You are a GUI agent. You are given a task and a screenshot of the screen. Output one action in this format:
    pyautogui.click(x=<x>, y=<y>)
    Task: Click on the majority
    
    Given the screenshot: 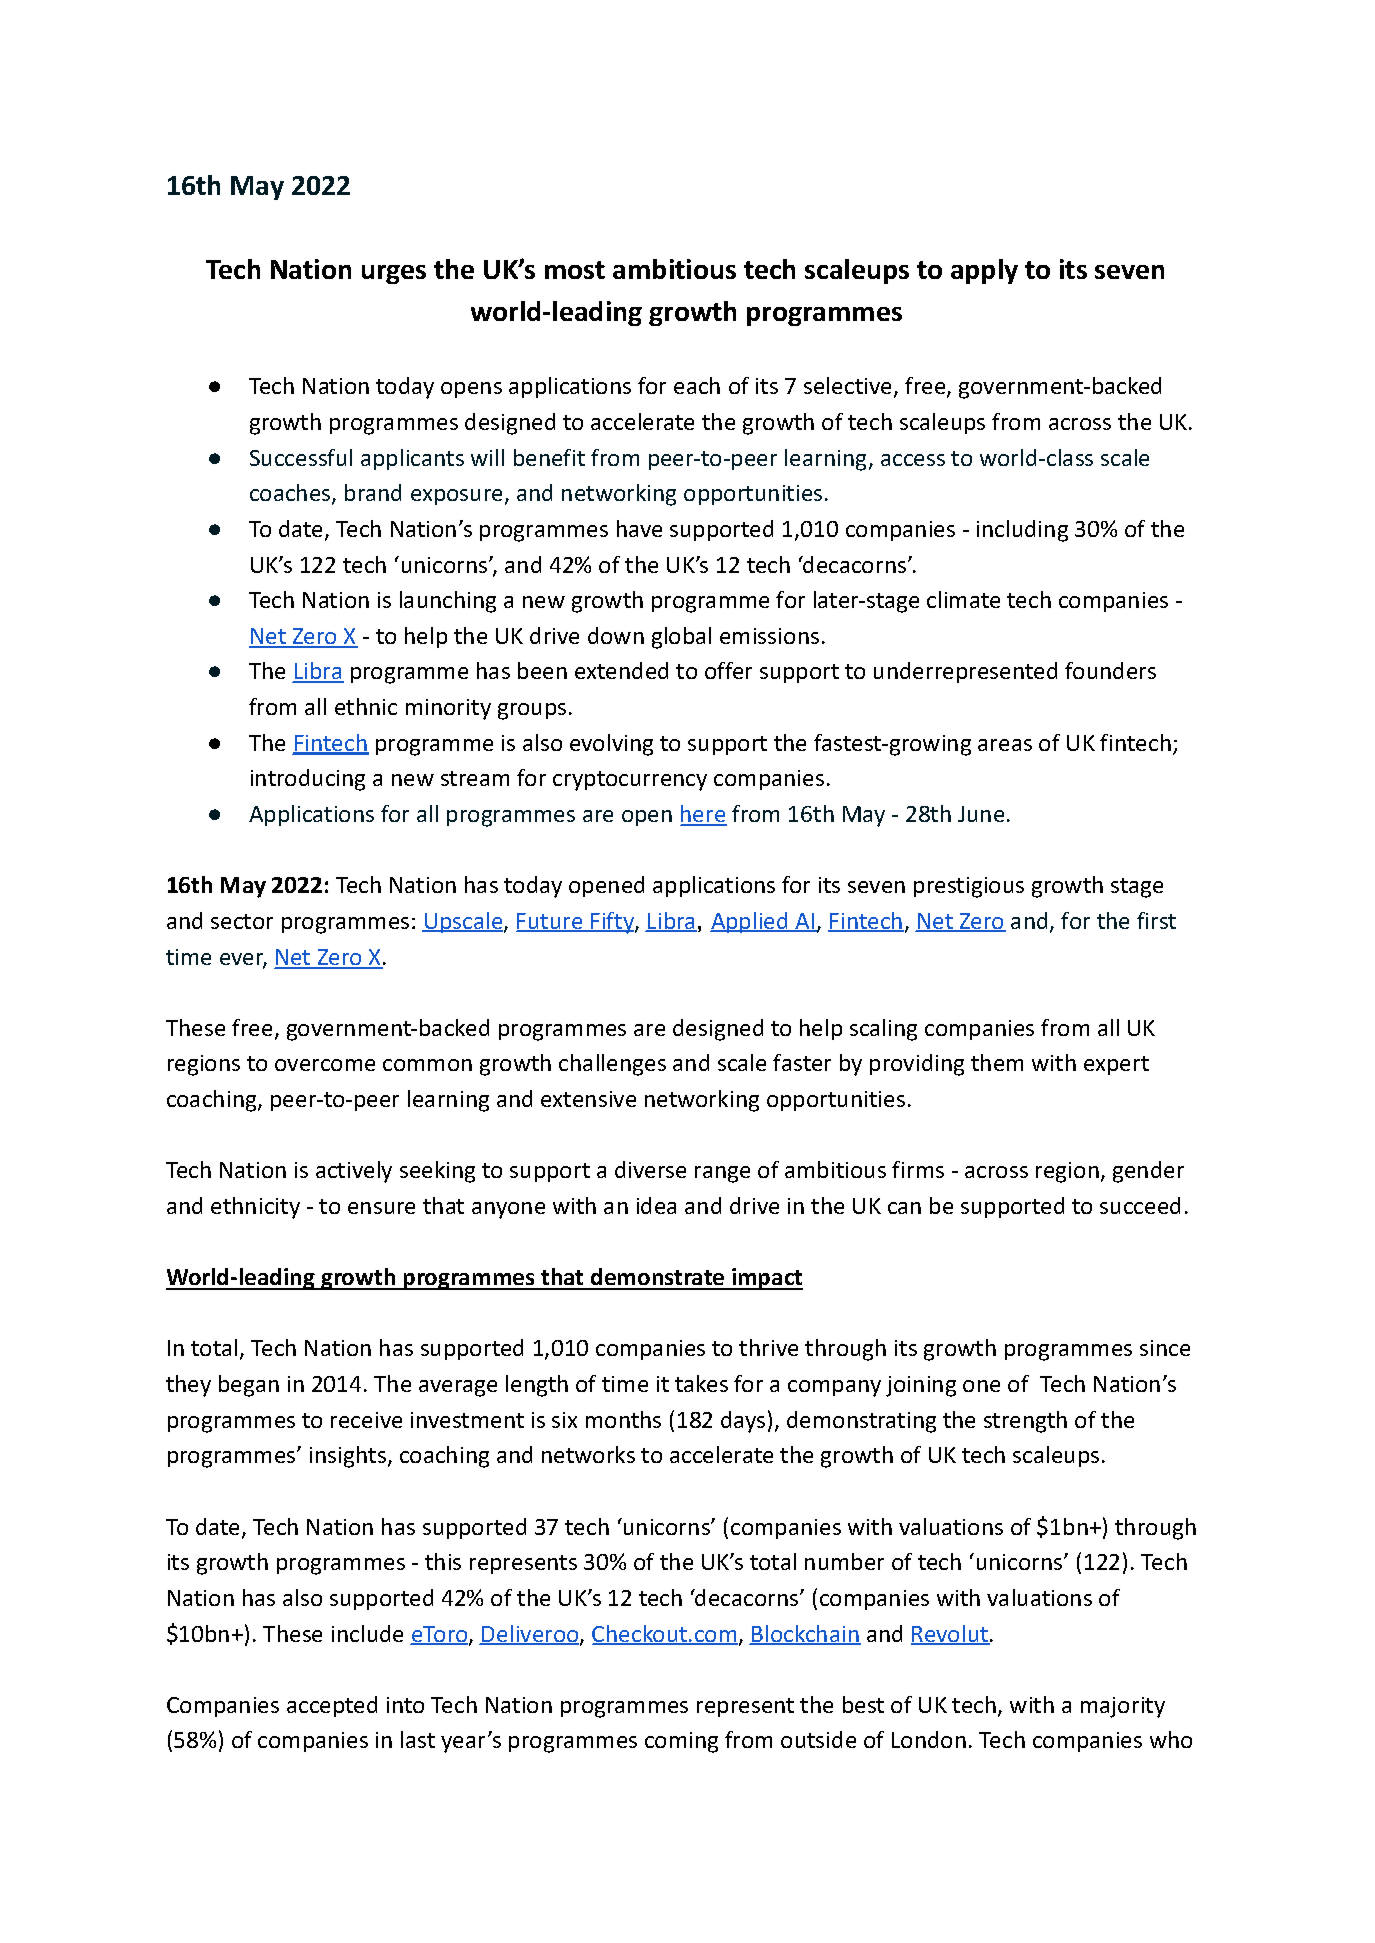 What is the action you would take?
    pyautogui.click(x=1123, y=1707)
